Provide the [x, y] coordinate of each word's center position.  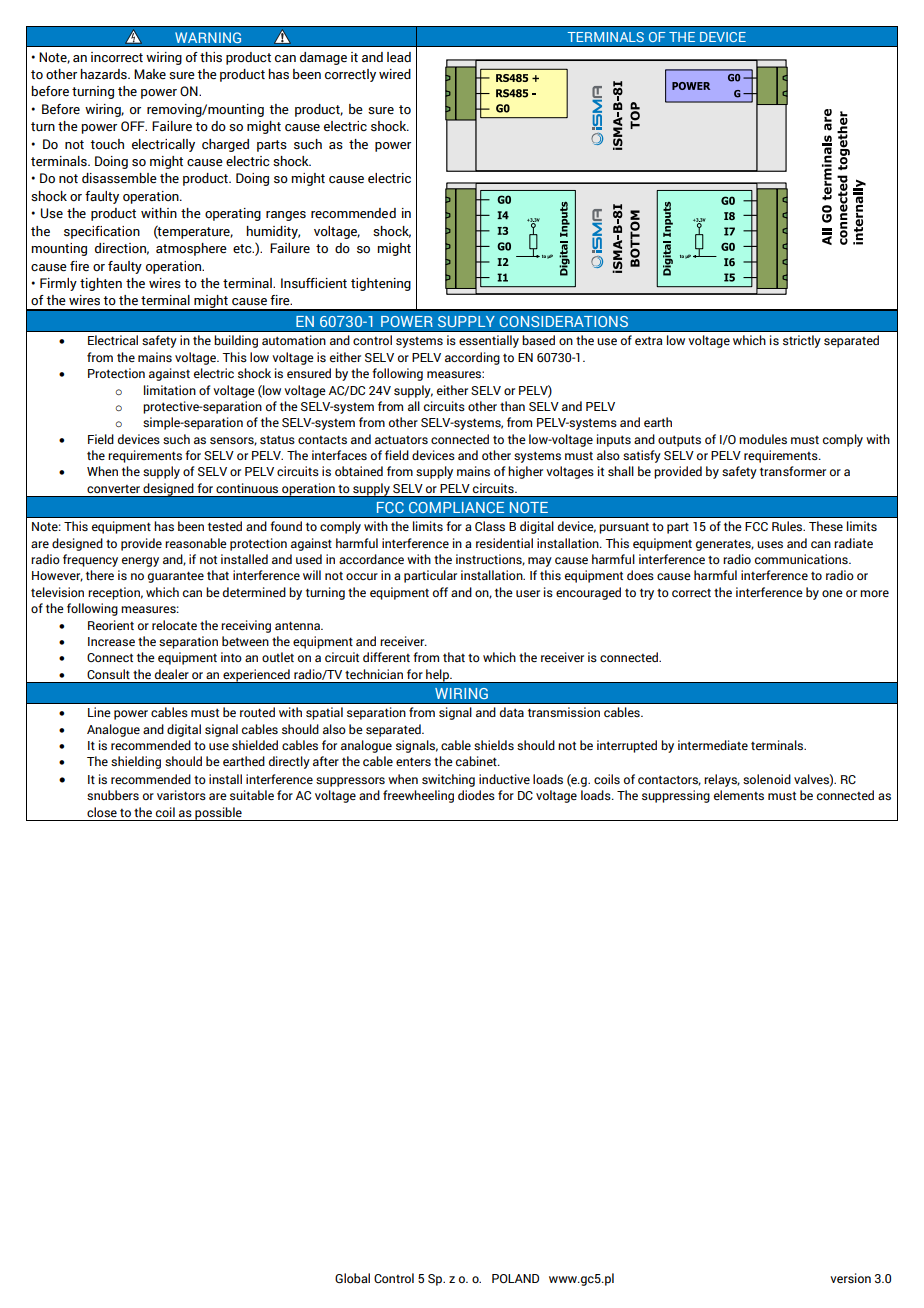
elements [739, 795]
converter [113, 488]
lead [399, 57]
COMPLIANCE [456, 507]
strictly [802, 341]
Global [352, 1278]
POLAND [515, 1278]
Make [150, 74]
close [102, 812]
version [850, 1278]
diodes [476, 795]
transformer [793, 471]
